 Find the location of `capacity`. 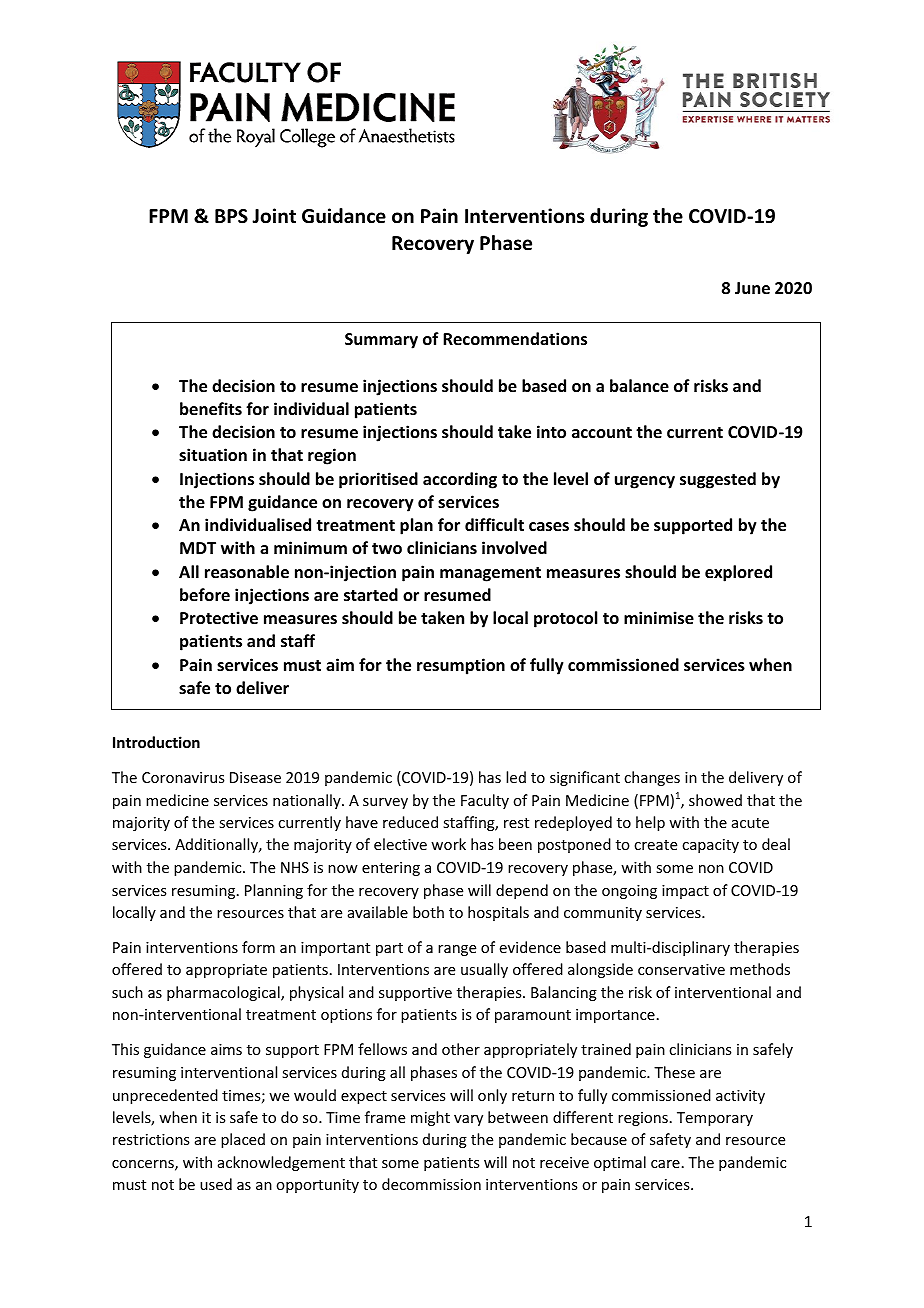

capacity is located at coordinates (710, 846).
